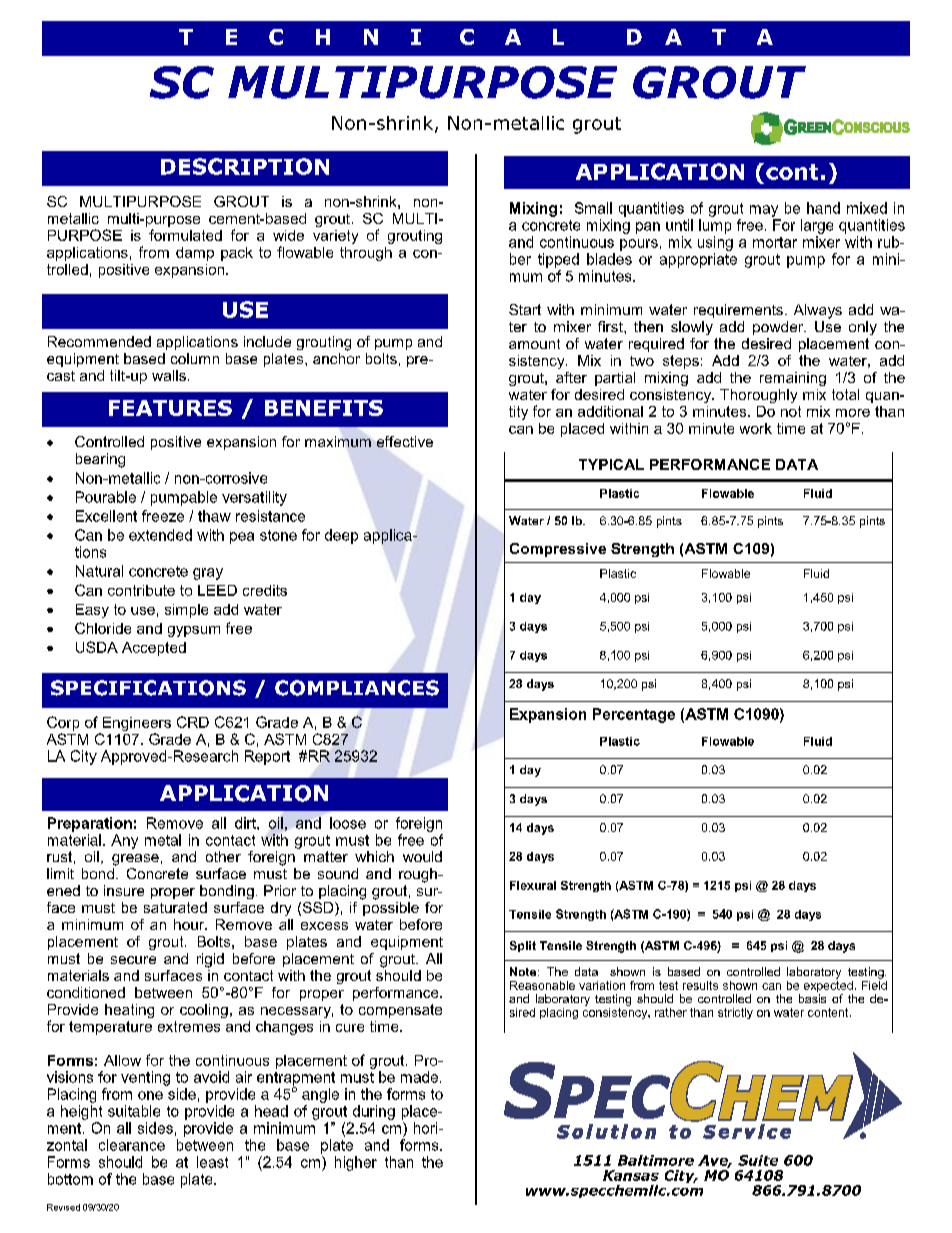  Describe the element at coordinates (524, 971) in the document. I see `Note` at that location.
